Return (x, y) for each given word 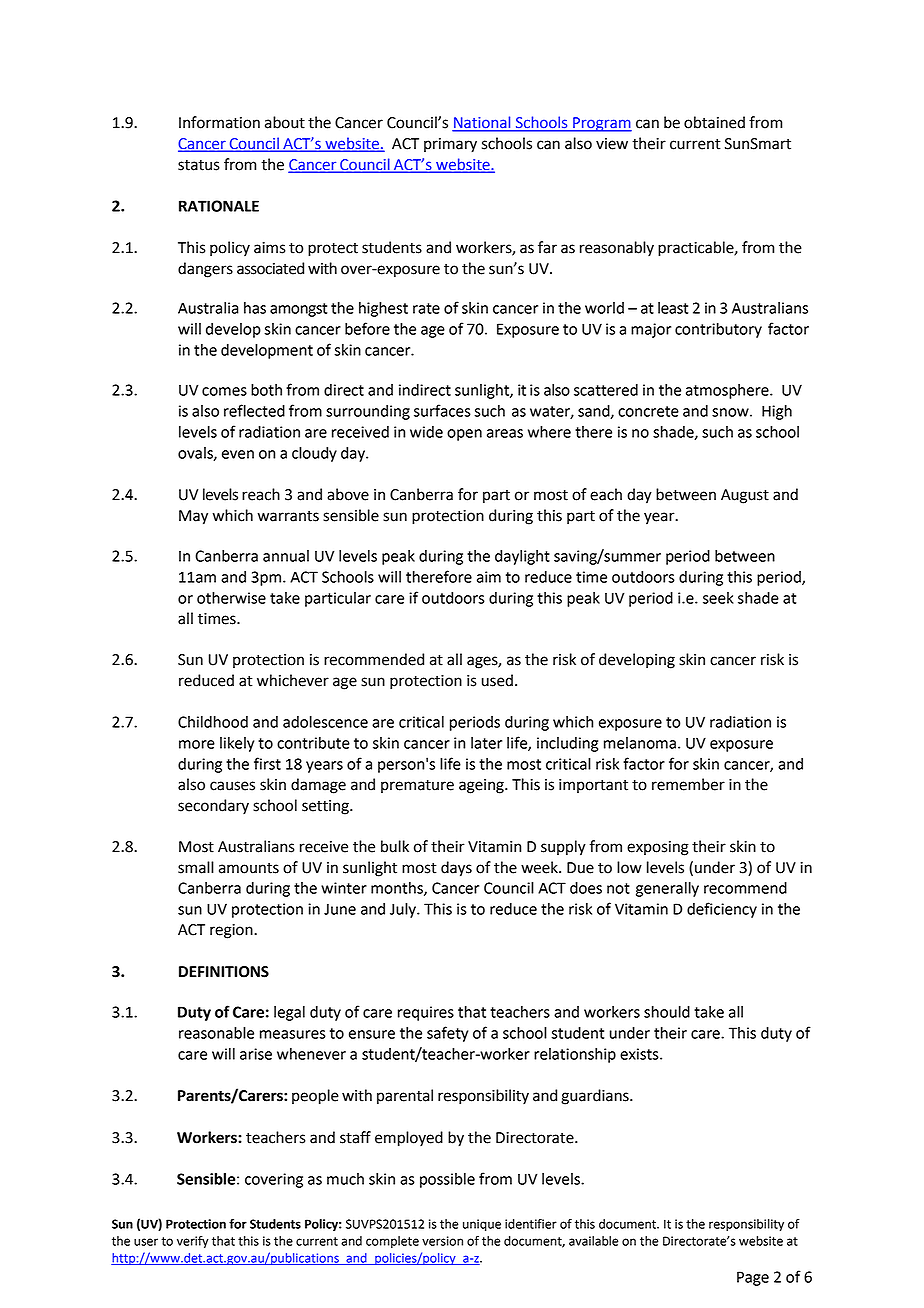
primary (450, 145)
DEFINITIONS (224, 972)
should (667, 1012)
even (238, 454)
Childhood (213, 722)
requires (426, 1013)
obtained (714, 122)
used (497, 680)
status (199, 165)
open (464, 435)
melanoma (640, 743)
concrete (648, 411)
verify (193, 1242)
